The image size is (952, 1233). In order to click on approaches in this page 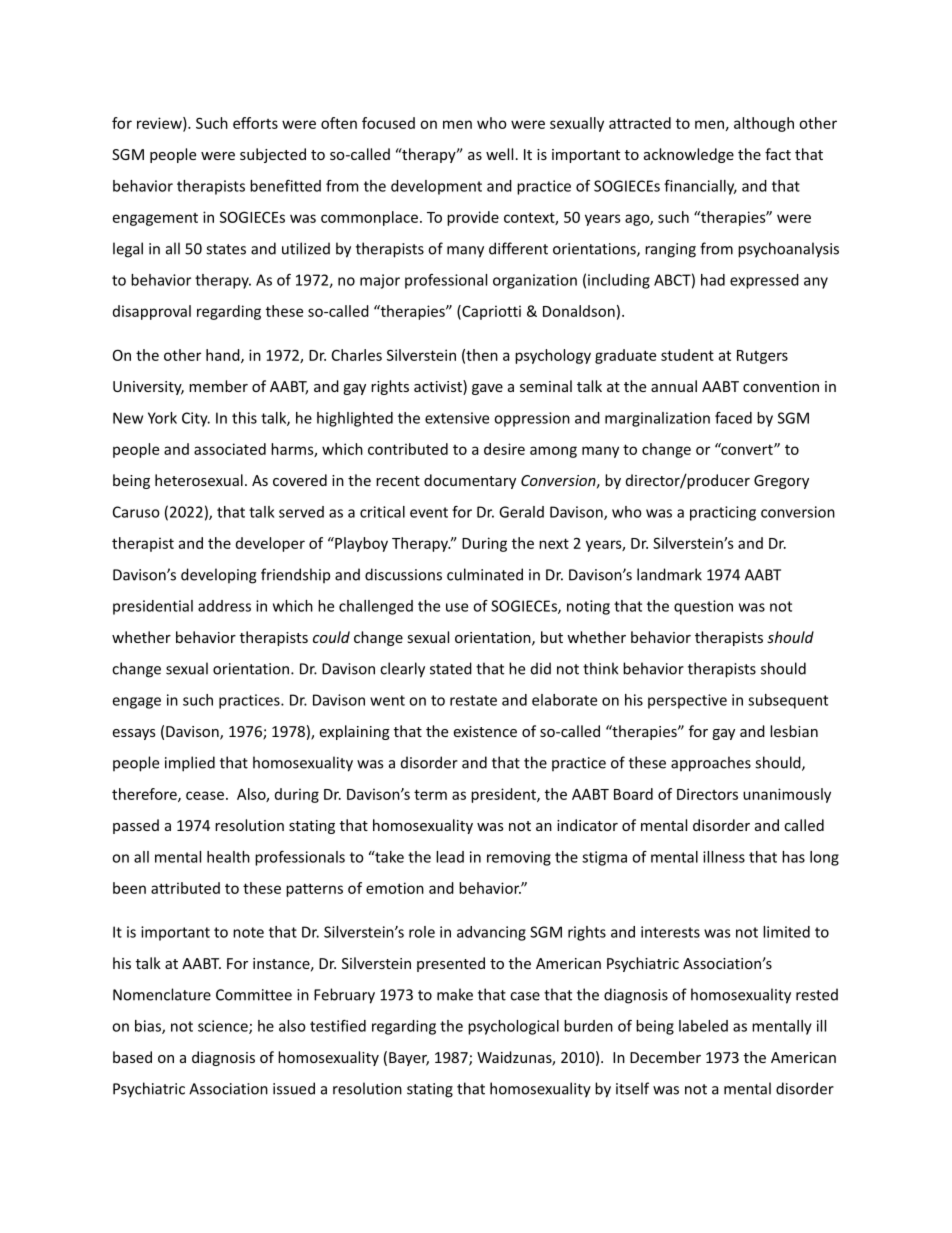, I will do `click(711, 764)`.
